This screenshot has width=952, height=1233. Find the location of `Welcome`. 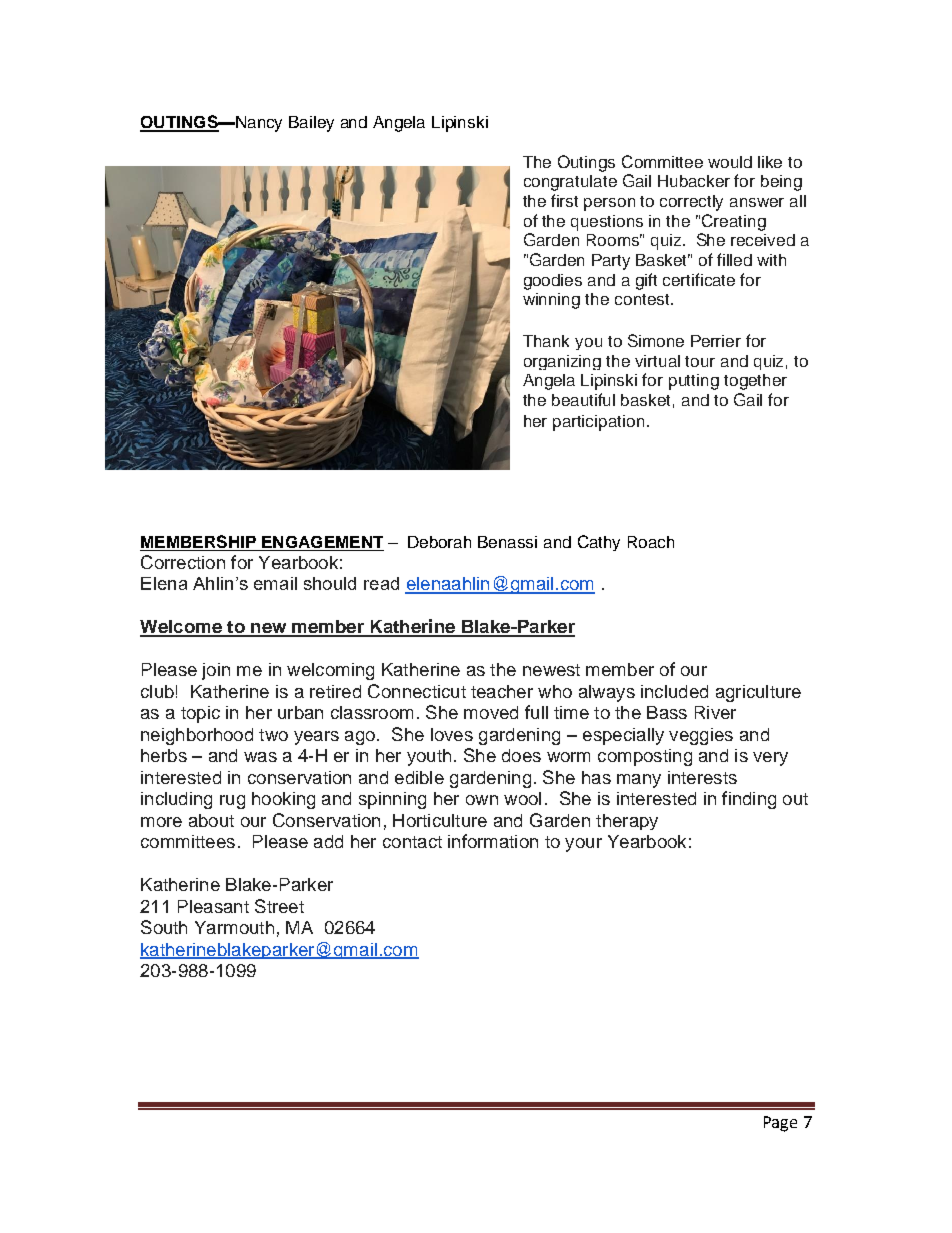

Welcome is located at coordinates (182, 628).
